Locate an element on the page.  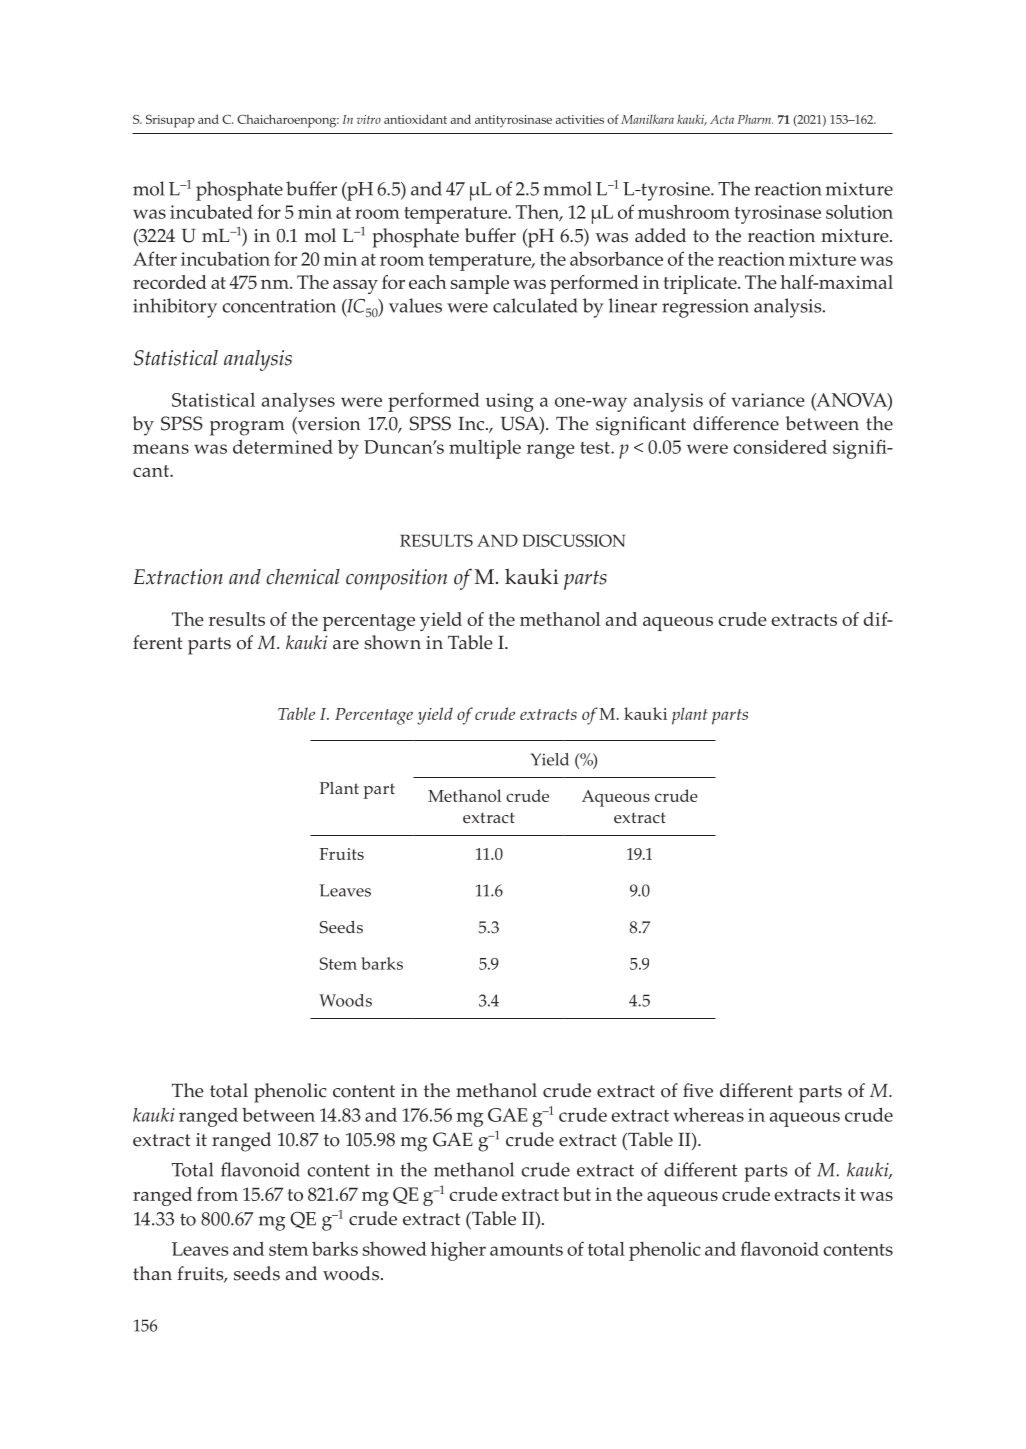
five is located at coordinates (698, 1090).
